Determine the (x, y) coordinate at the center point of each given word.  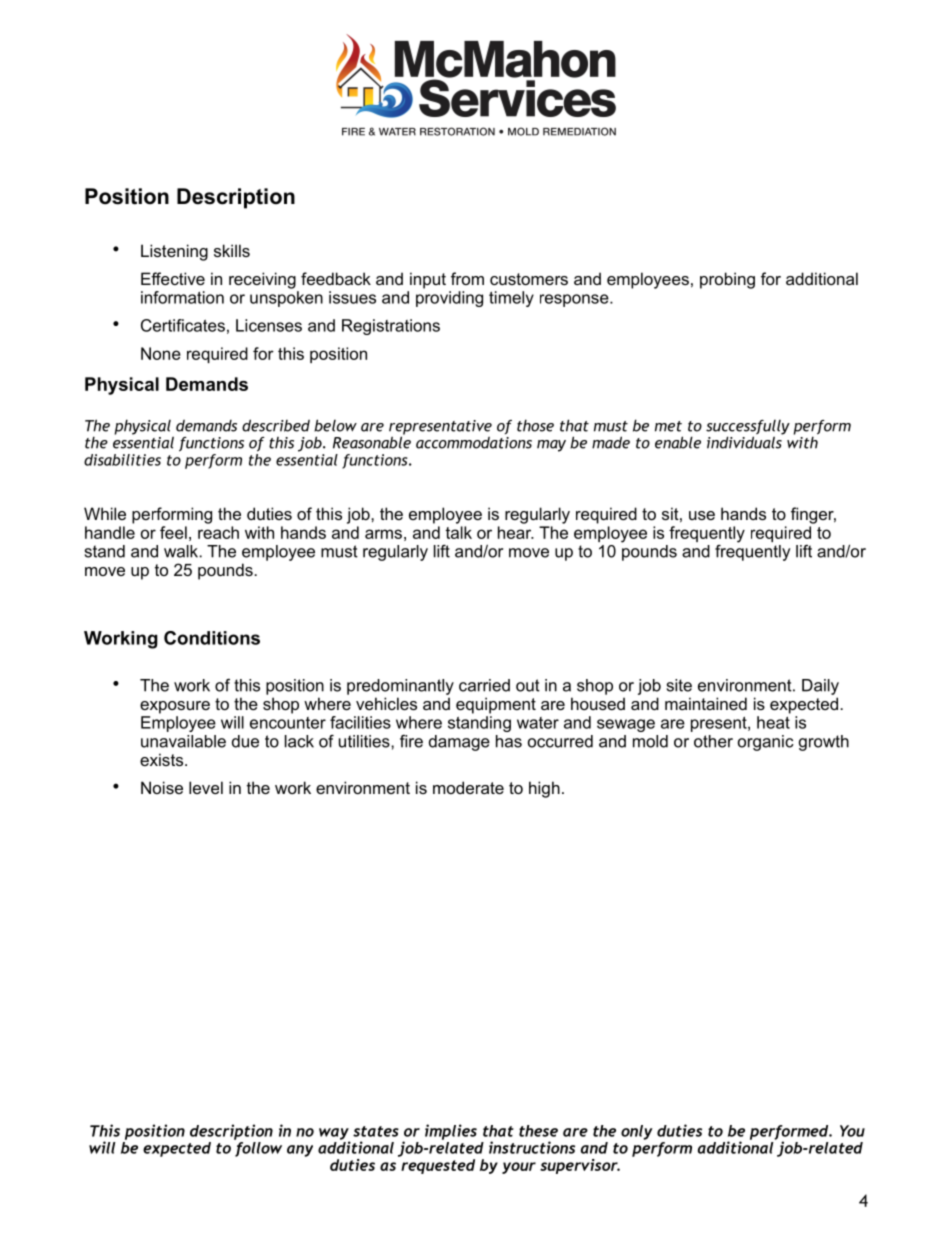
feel (173, 532)
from (467, 278)
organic (766, 743)
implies (451, 1132)
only (637, 1132)
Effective (173, 278)
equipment (496, 705)
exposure (175, 707)
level (206, 787)
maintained (706, 703)
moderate (468, 787)
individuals (745, 441)
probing (727, 280)
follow (258, 1149)
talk (458, 532)
